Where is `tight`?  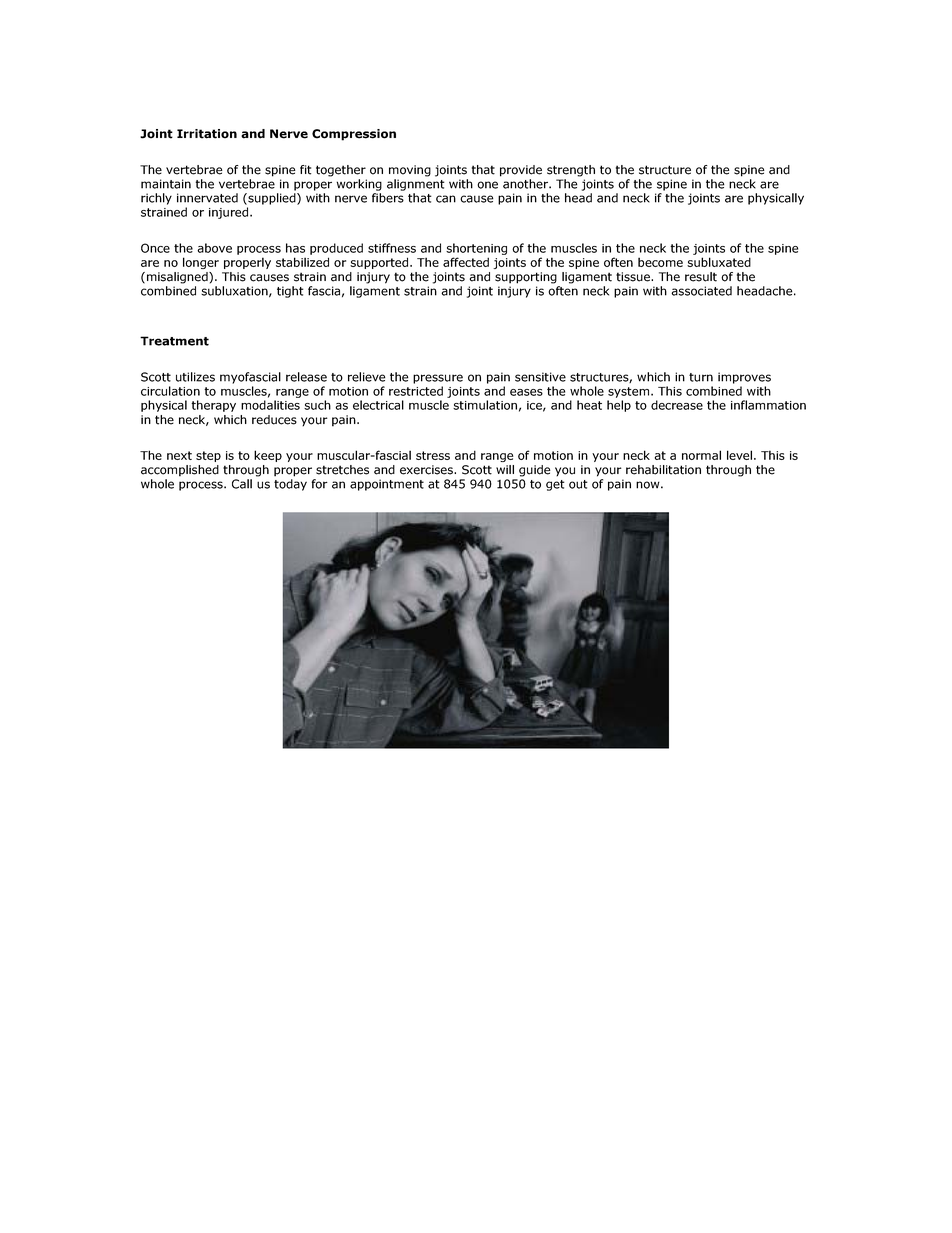 tight is located at coordinates (290, 292).
